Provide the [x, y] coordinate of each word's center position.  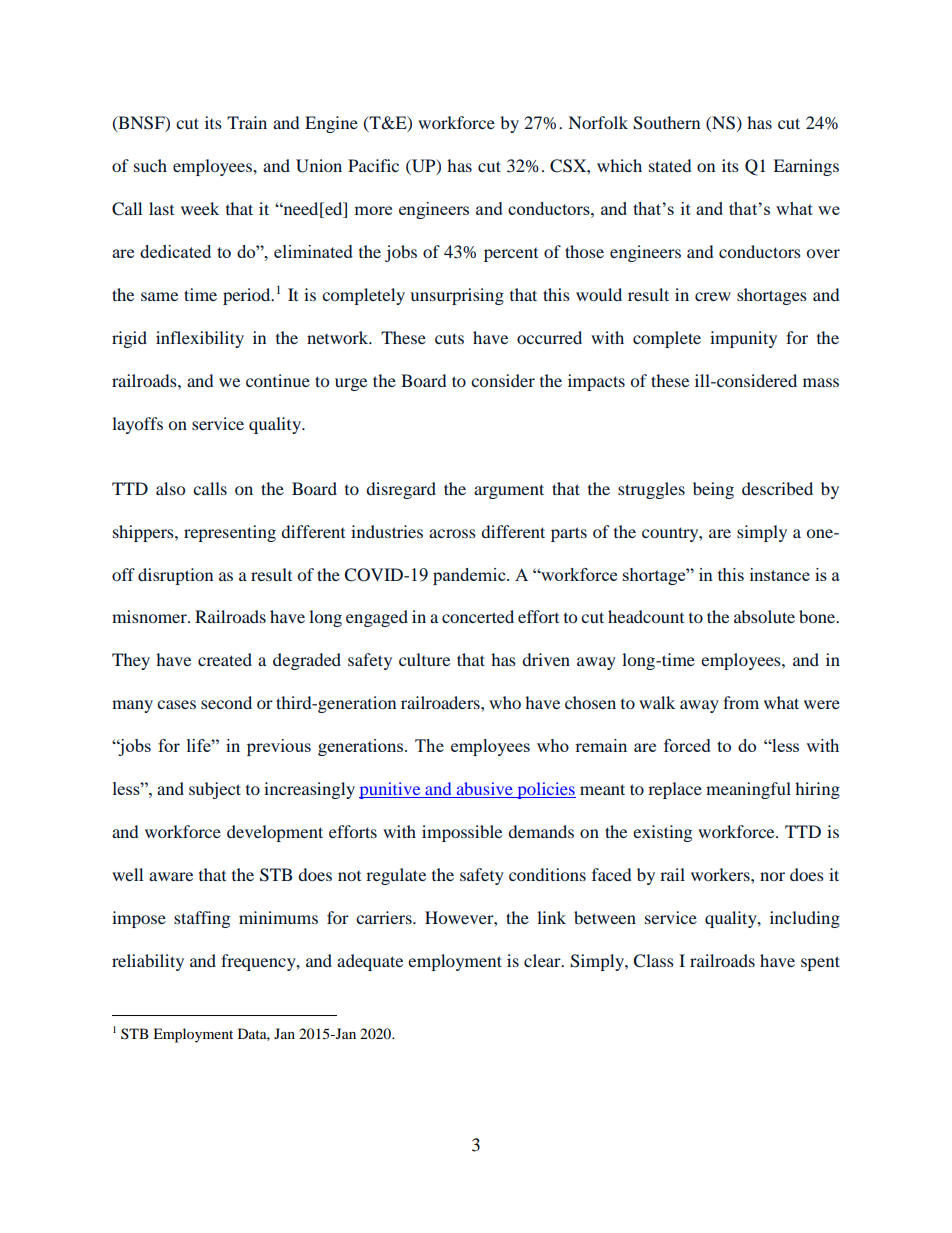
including [805, 919]
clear [543, 960]
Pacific [373, 165]
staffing [202, 919]
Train [247, 122]
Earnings [806, 167]
